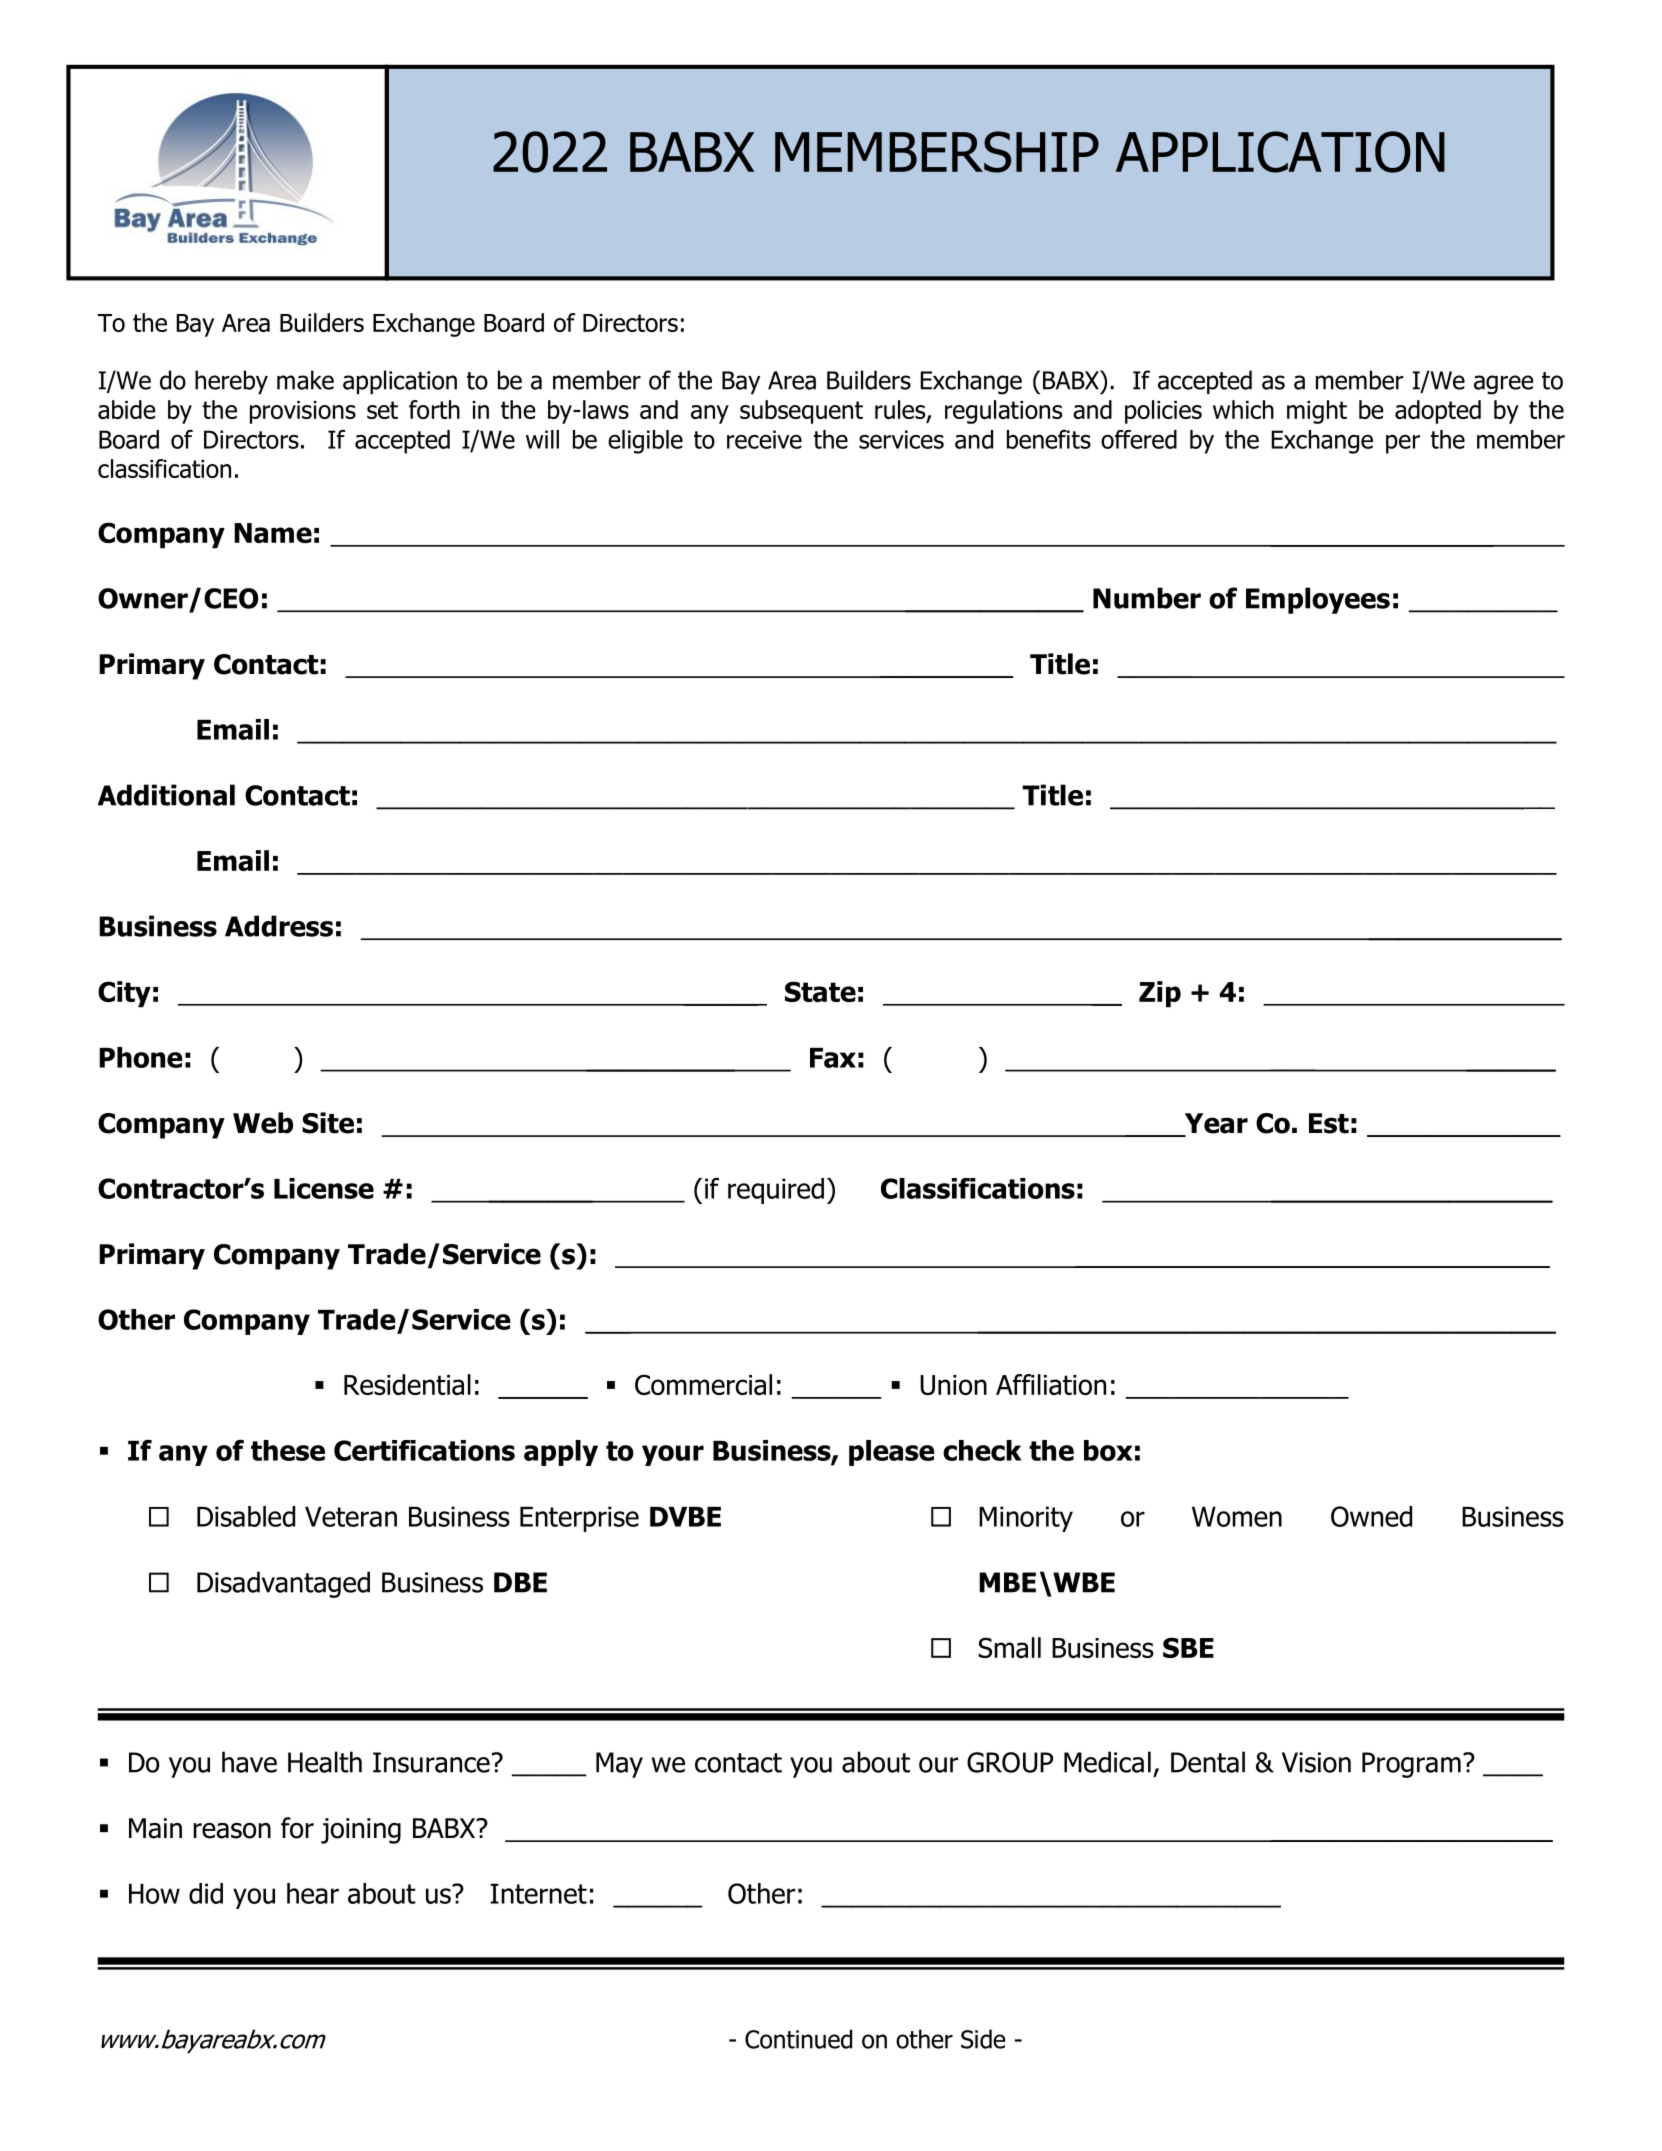 This image has height=2151, width=1662. I want to click on Continued, so click(798, 2039).
